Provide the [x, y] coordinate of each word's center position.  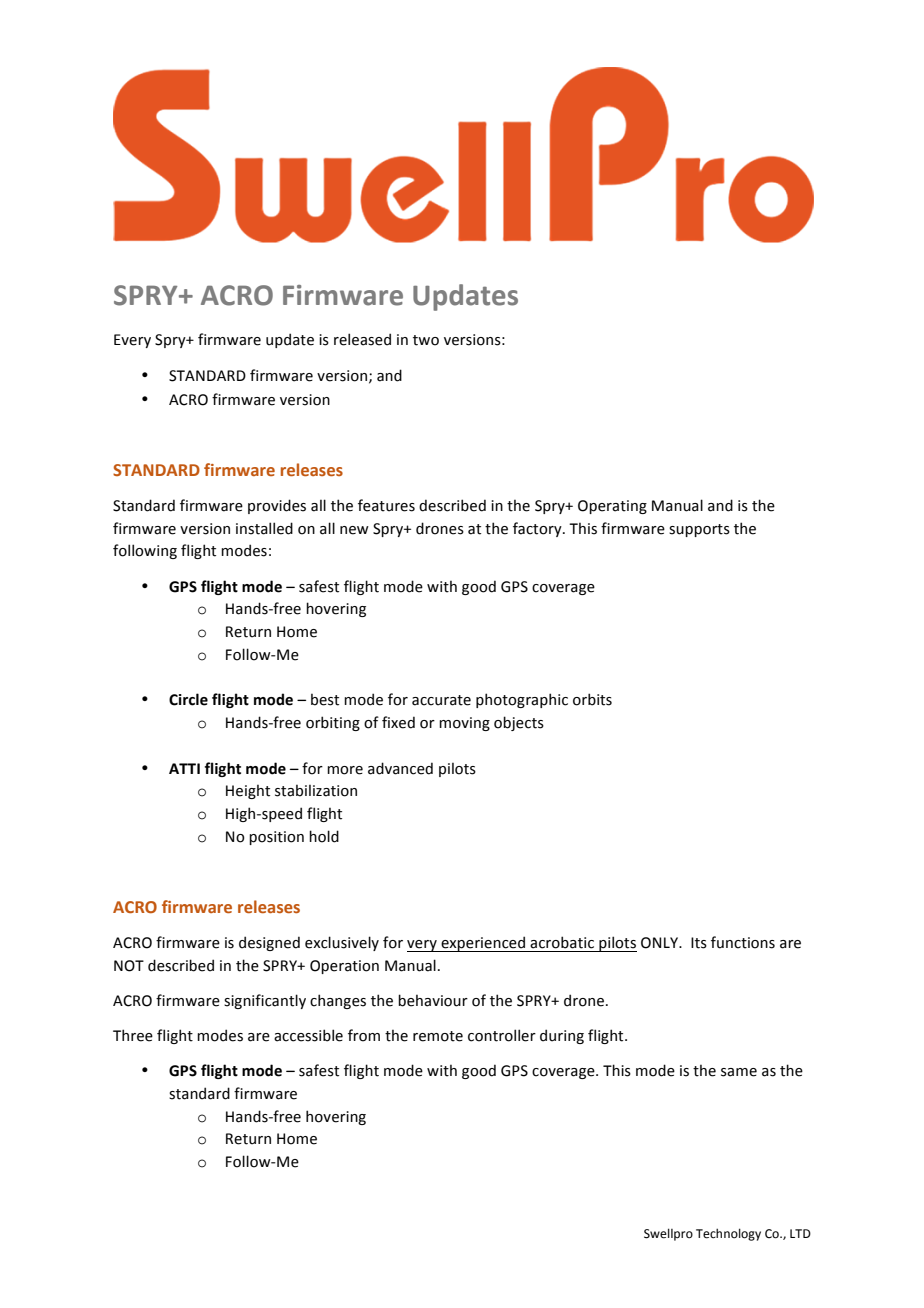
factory [538, 529]
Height [248, 791]
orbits [592, 699]
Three [133, 1035]
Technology [728, 1234]
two [426, 340]
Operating [612, 507]
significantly [265, 1001]
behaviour [433, 1000]
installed [264, 528]
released [362, 339]
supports [699, 530]
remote [438, 1036]
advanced [400, 768]
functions [743, 942]
